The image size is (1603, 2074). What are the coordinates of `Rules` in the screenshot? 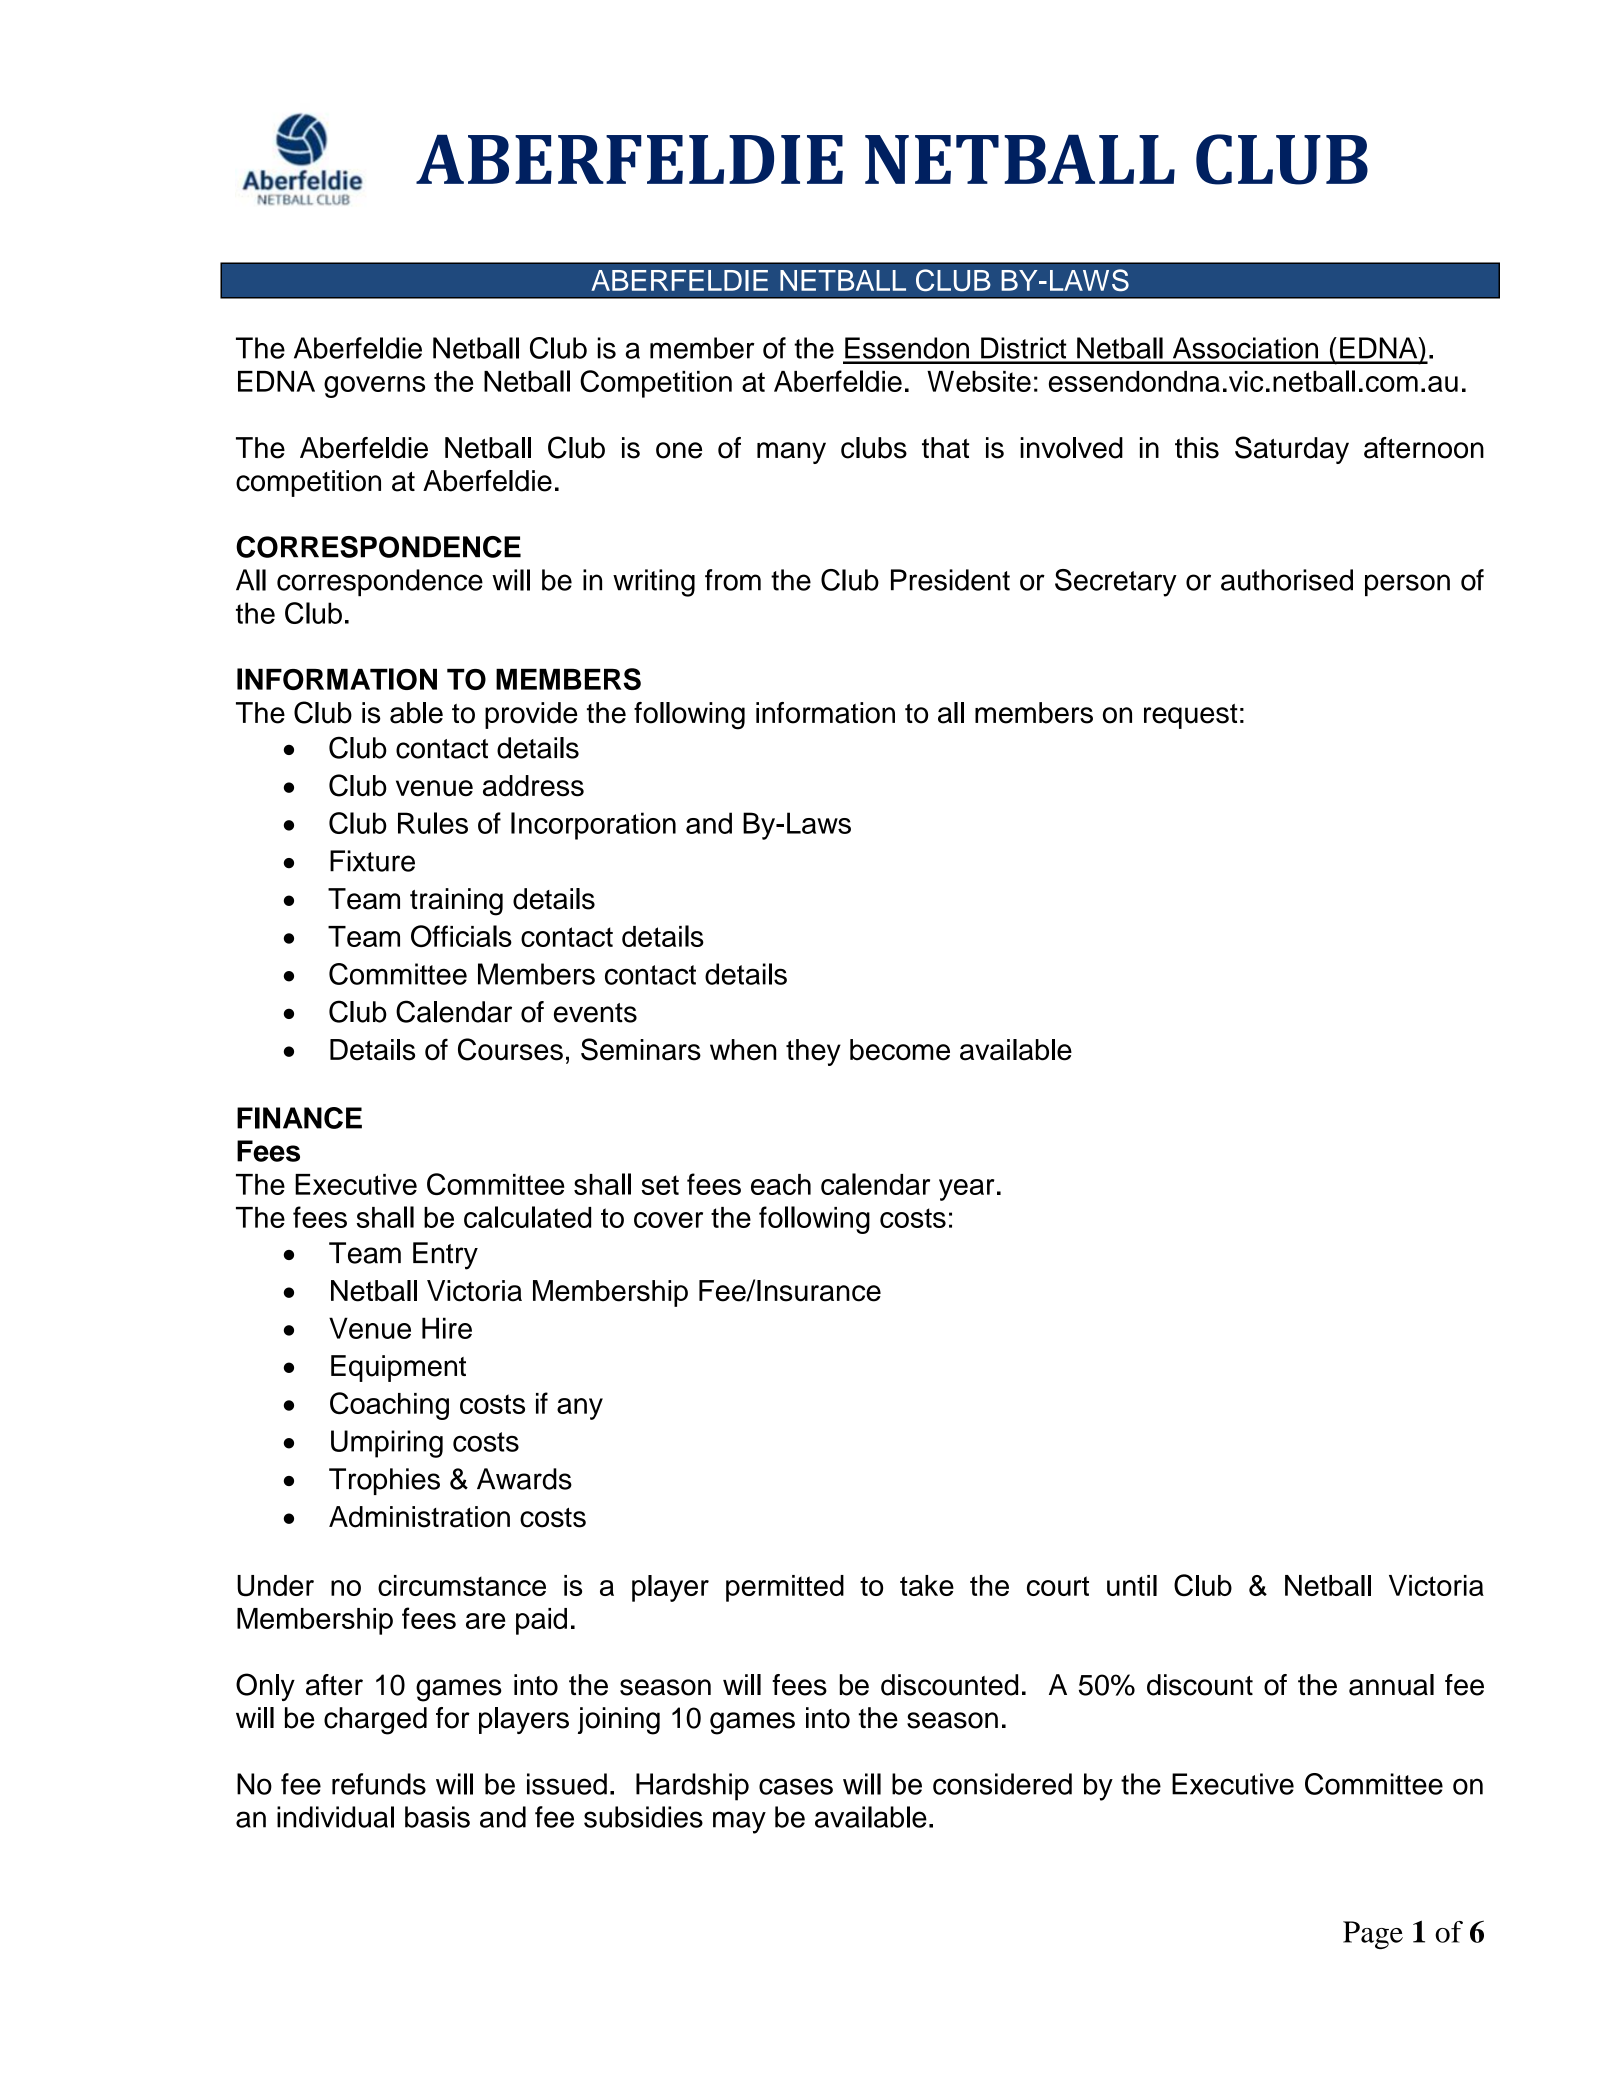 It's located at (433, 823).
